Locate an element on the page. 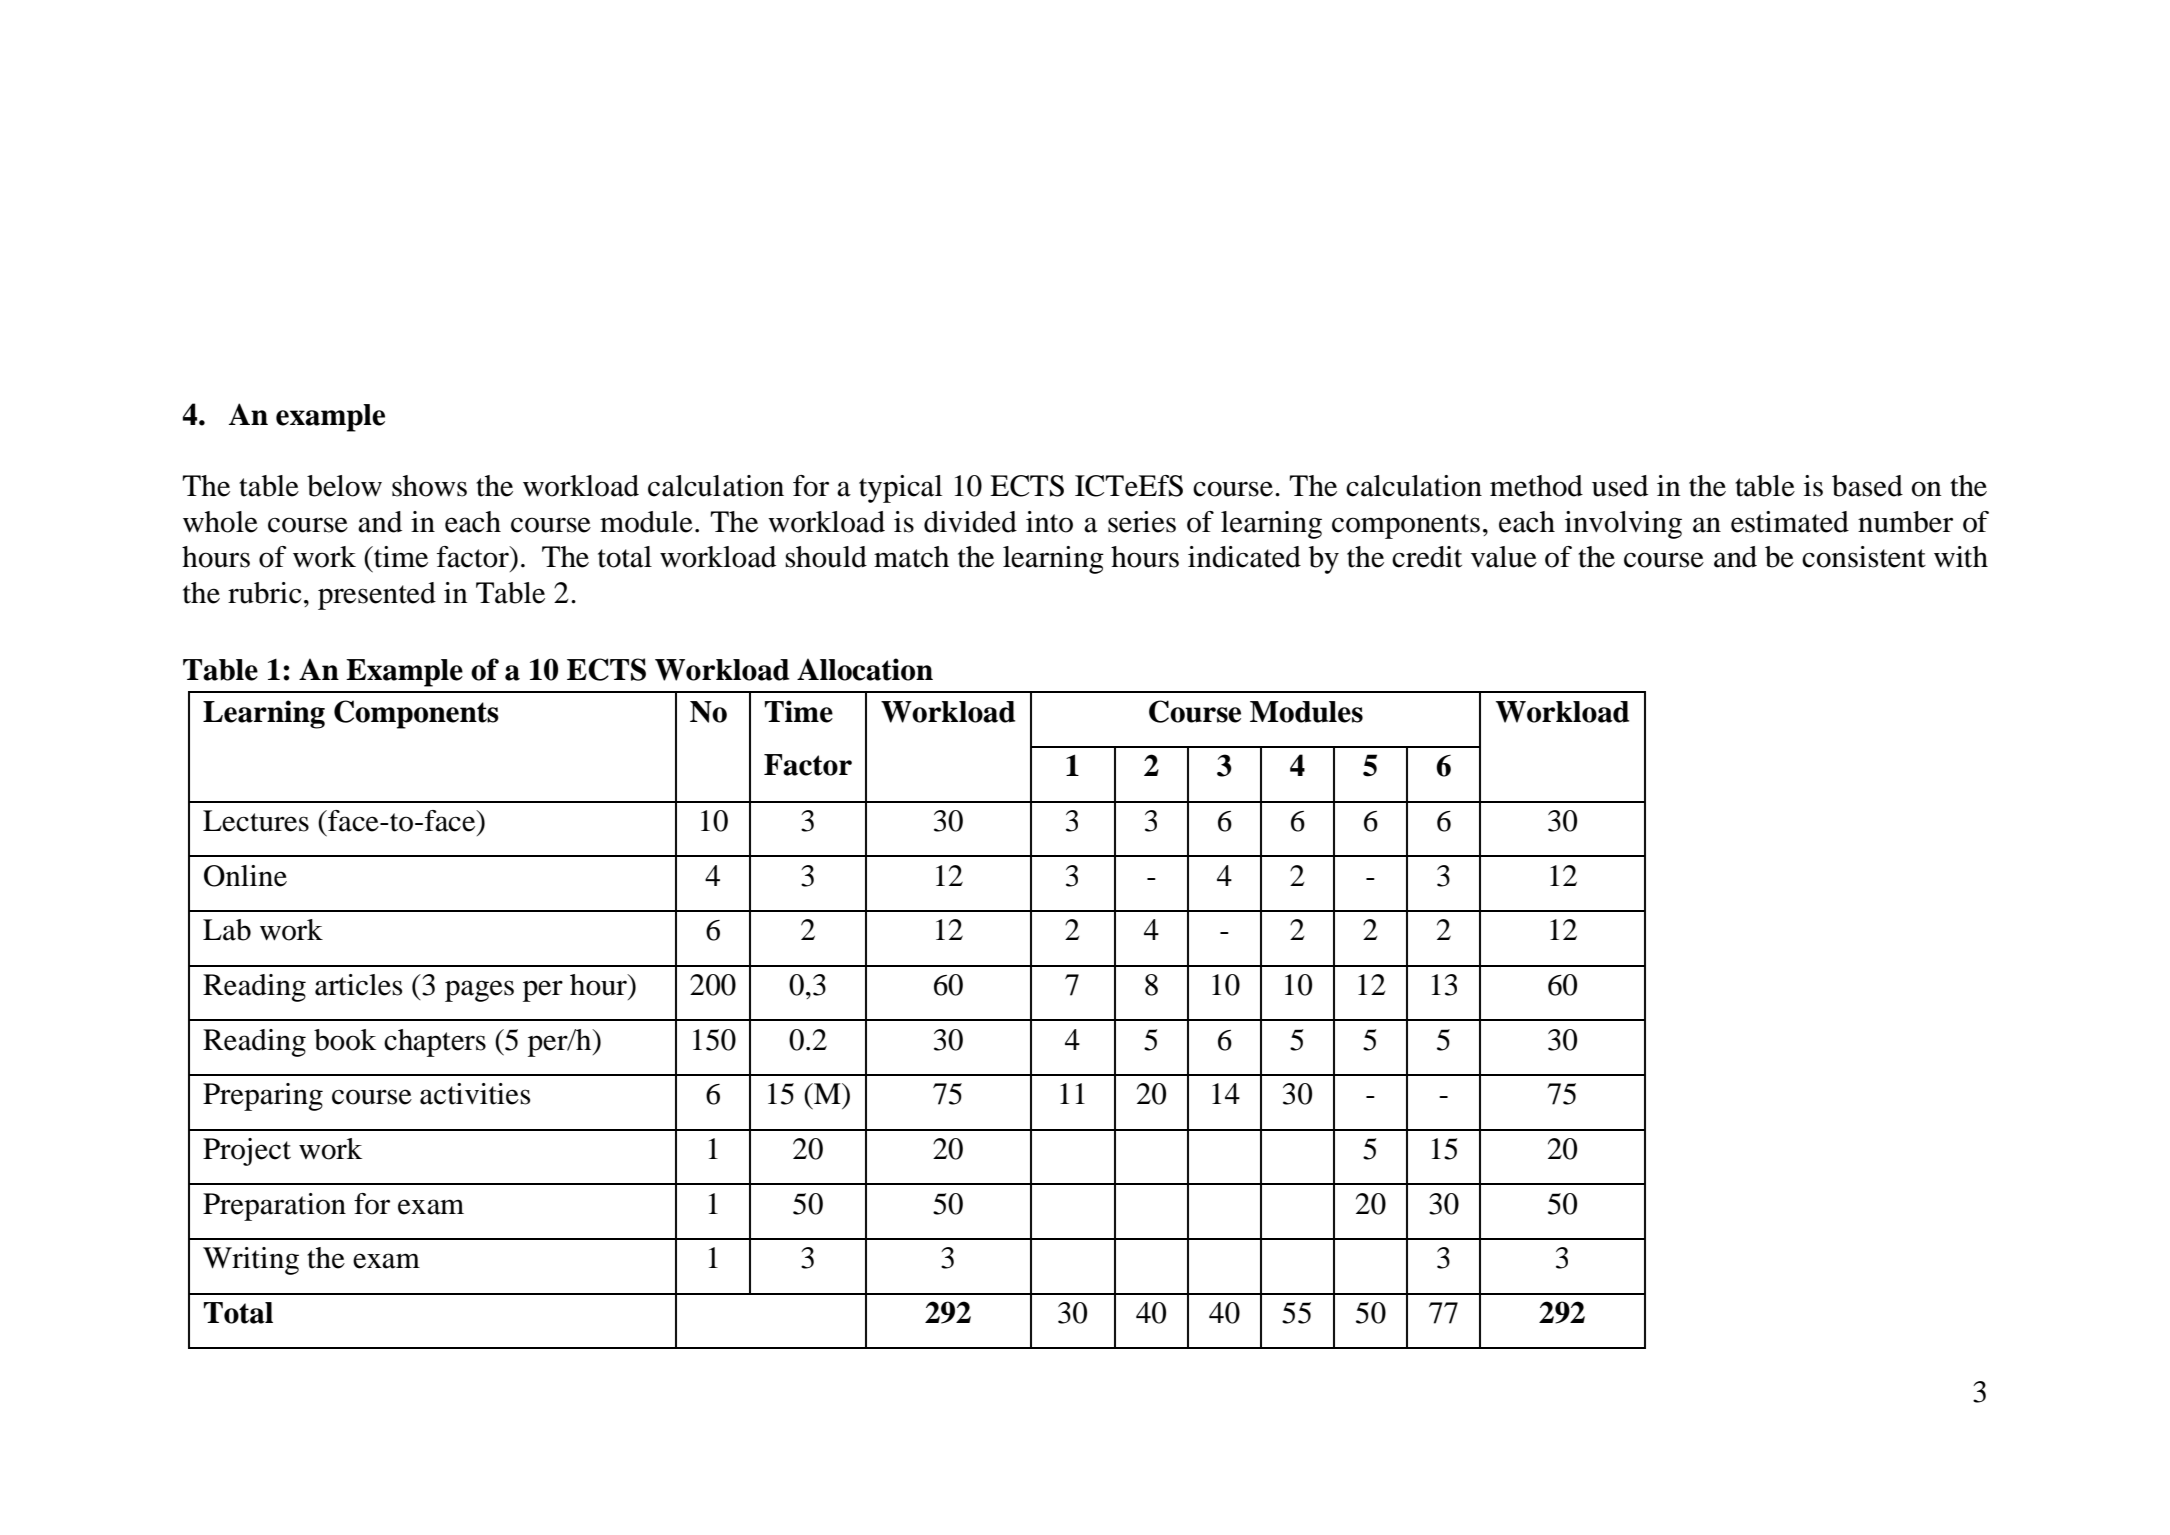 The height and width of the document is (1535, 2170). pages is located at coordinates (479, 991).
